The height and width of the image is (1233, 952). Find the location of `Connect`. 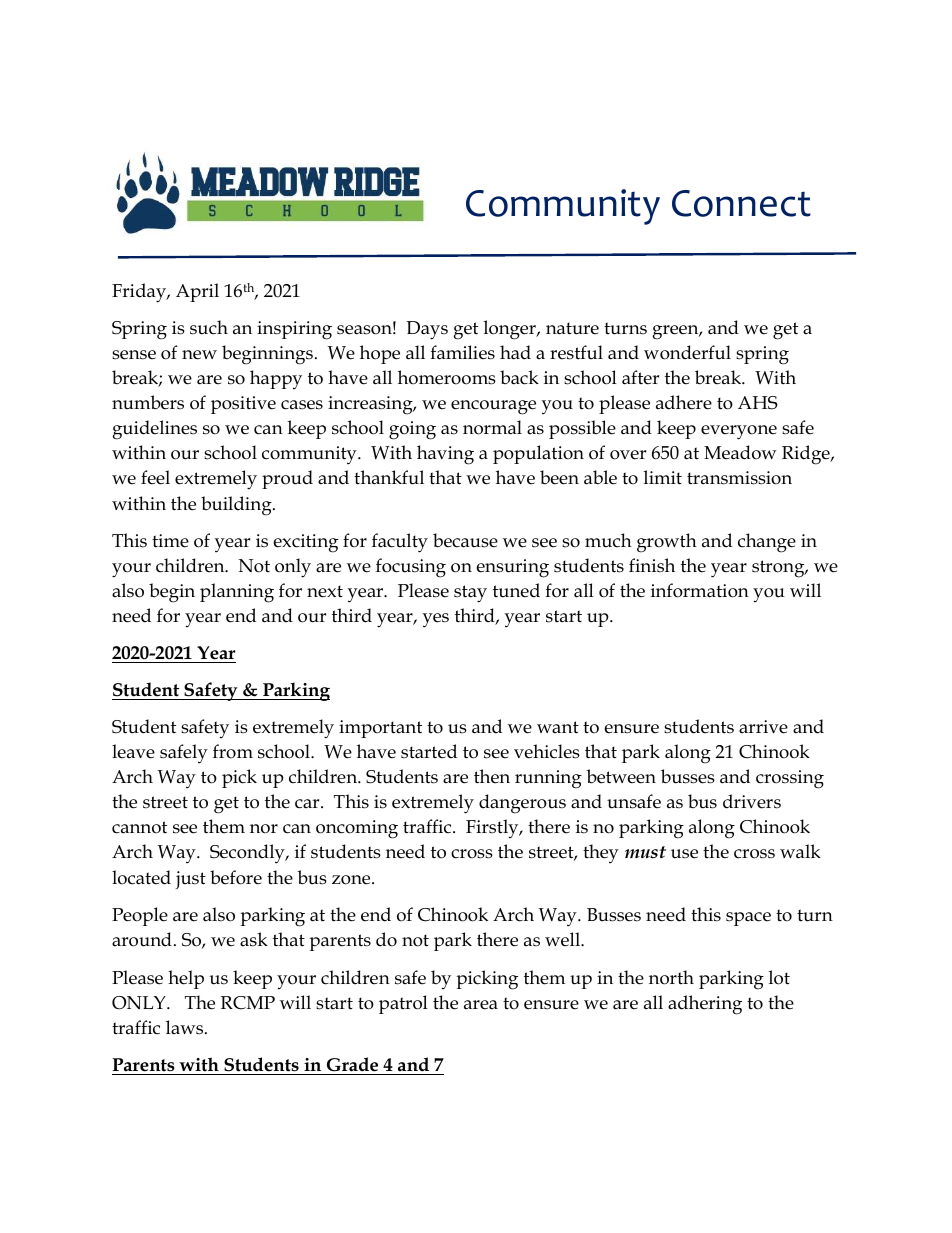

Connect is located at coordinates (741, 203).
